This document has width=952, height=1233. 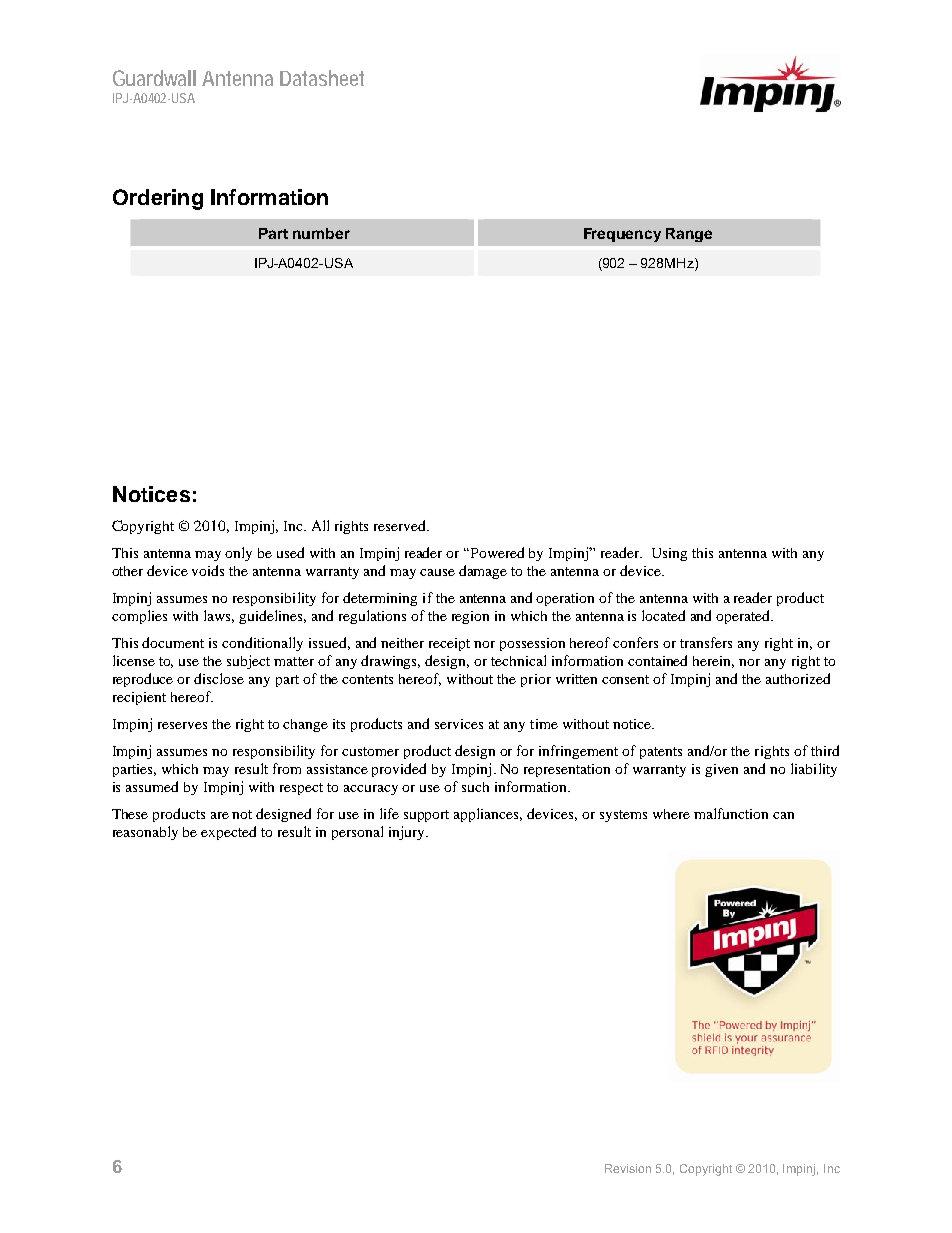 I want to click on expected, so click(x=228, y=833).
